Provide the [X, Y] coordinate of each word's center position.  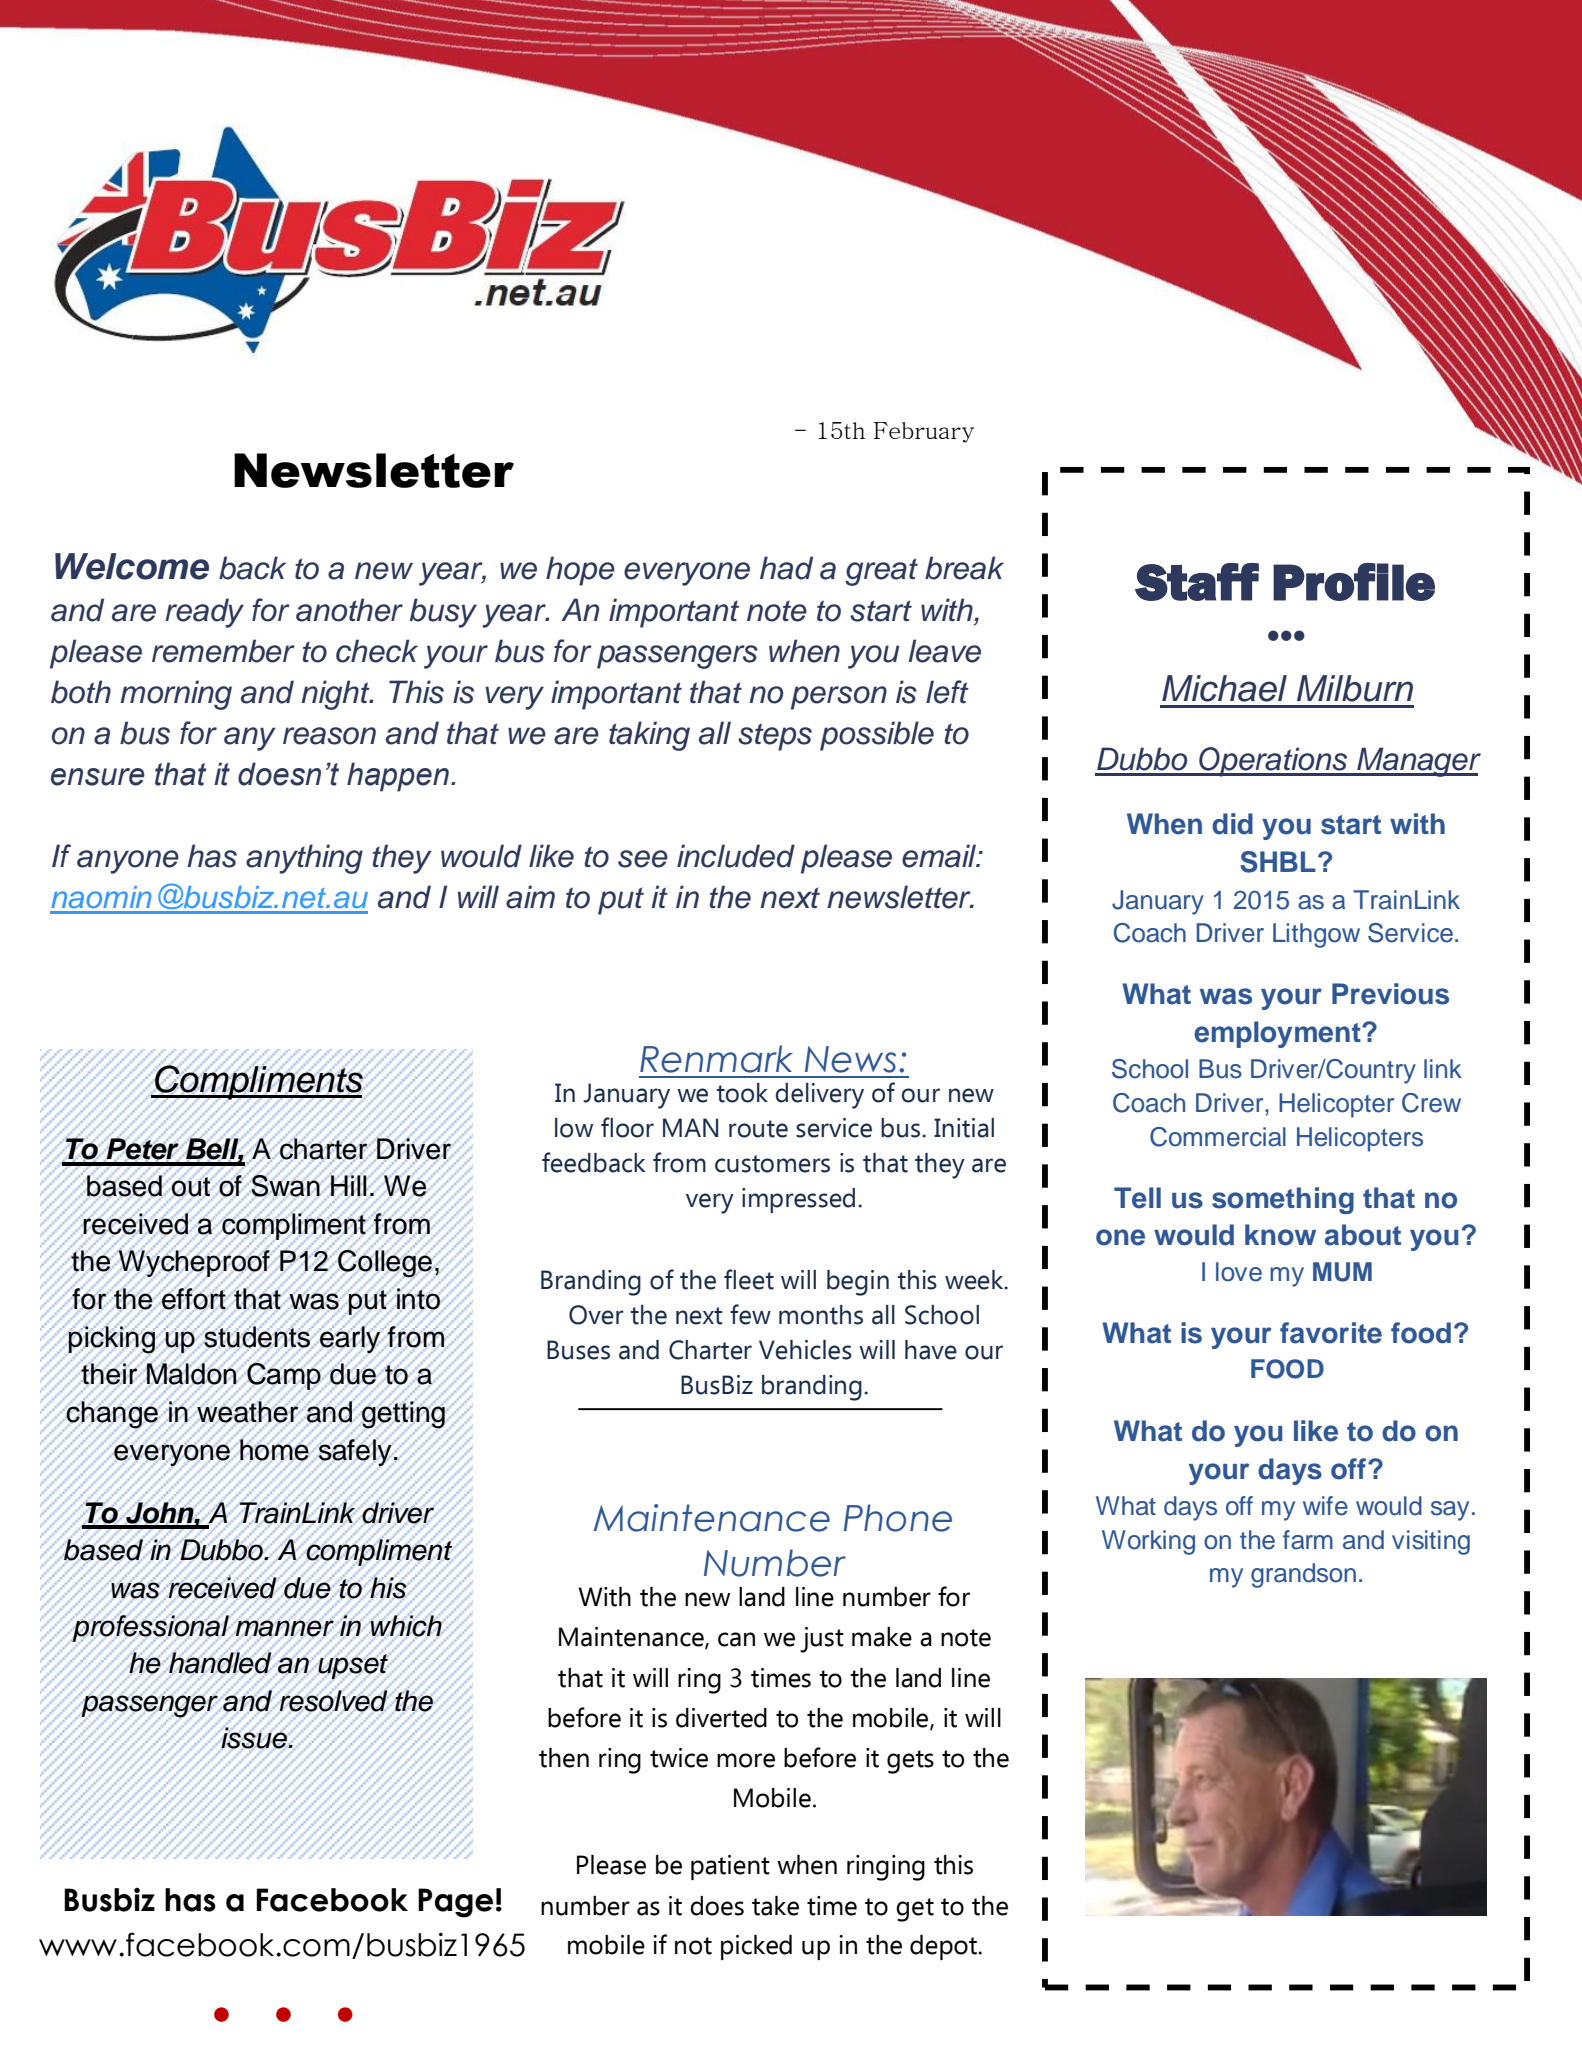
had [786, 568]
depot [945, 1947]
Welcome [132, 566]
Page [455, 1903]
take [775, 1906]
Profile [1354, 582]
